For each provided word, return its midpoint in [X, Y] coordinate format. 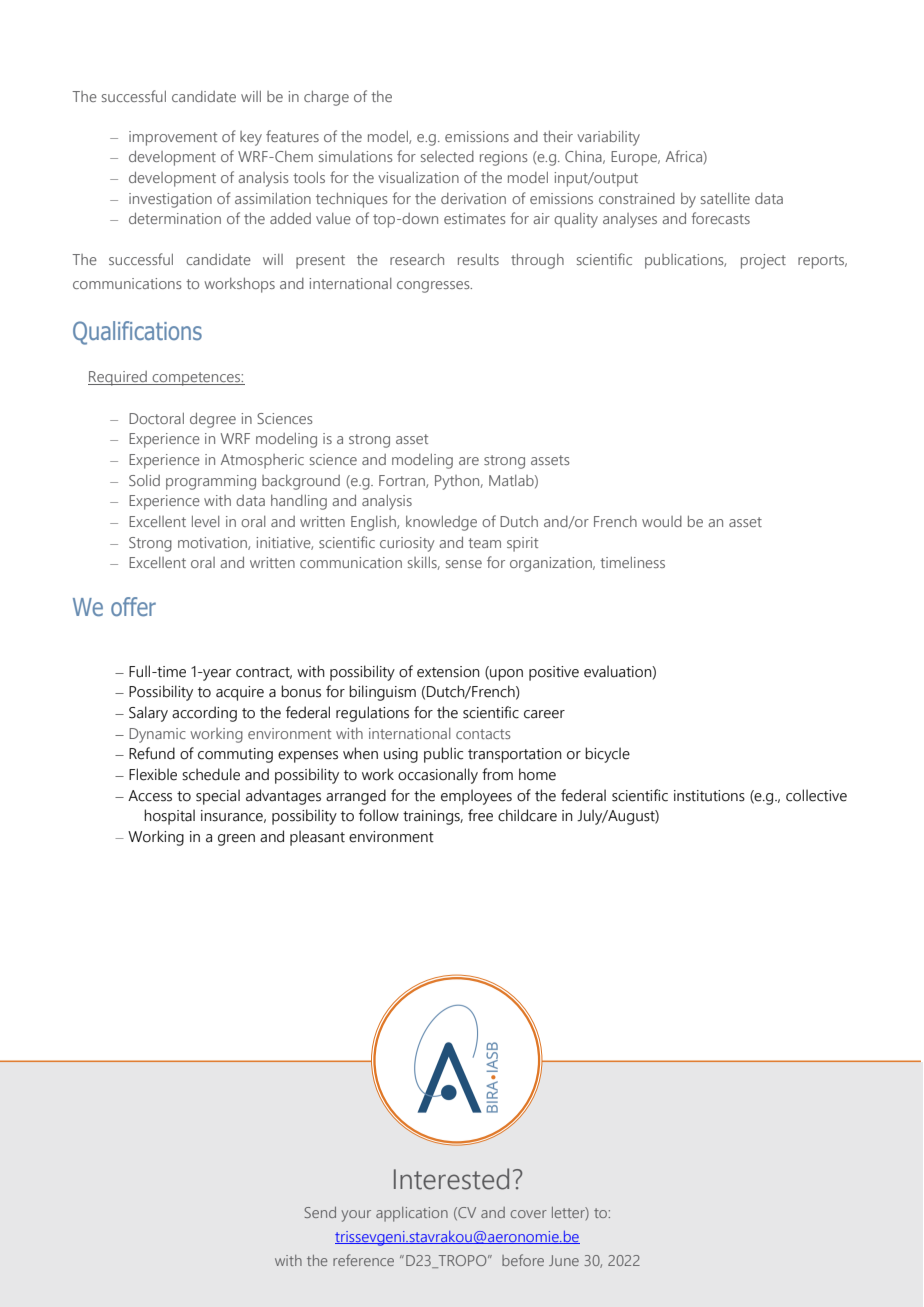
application [412, 1214]
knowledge [441, 523]
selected [447, 156]
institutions [709, 796]
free [480, 815]
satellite [725, 198]
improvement [173, 138]
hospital [169, 817]
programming [211, 482]
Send [320, 1212]
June [564, 1260]
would [662, 521]
